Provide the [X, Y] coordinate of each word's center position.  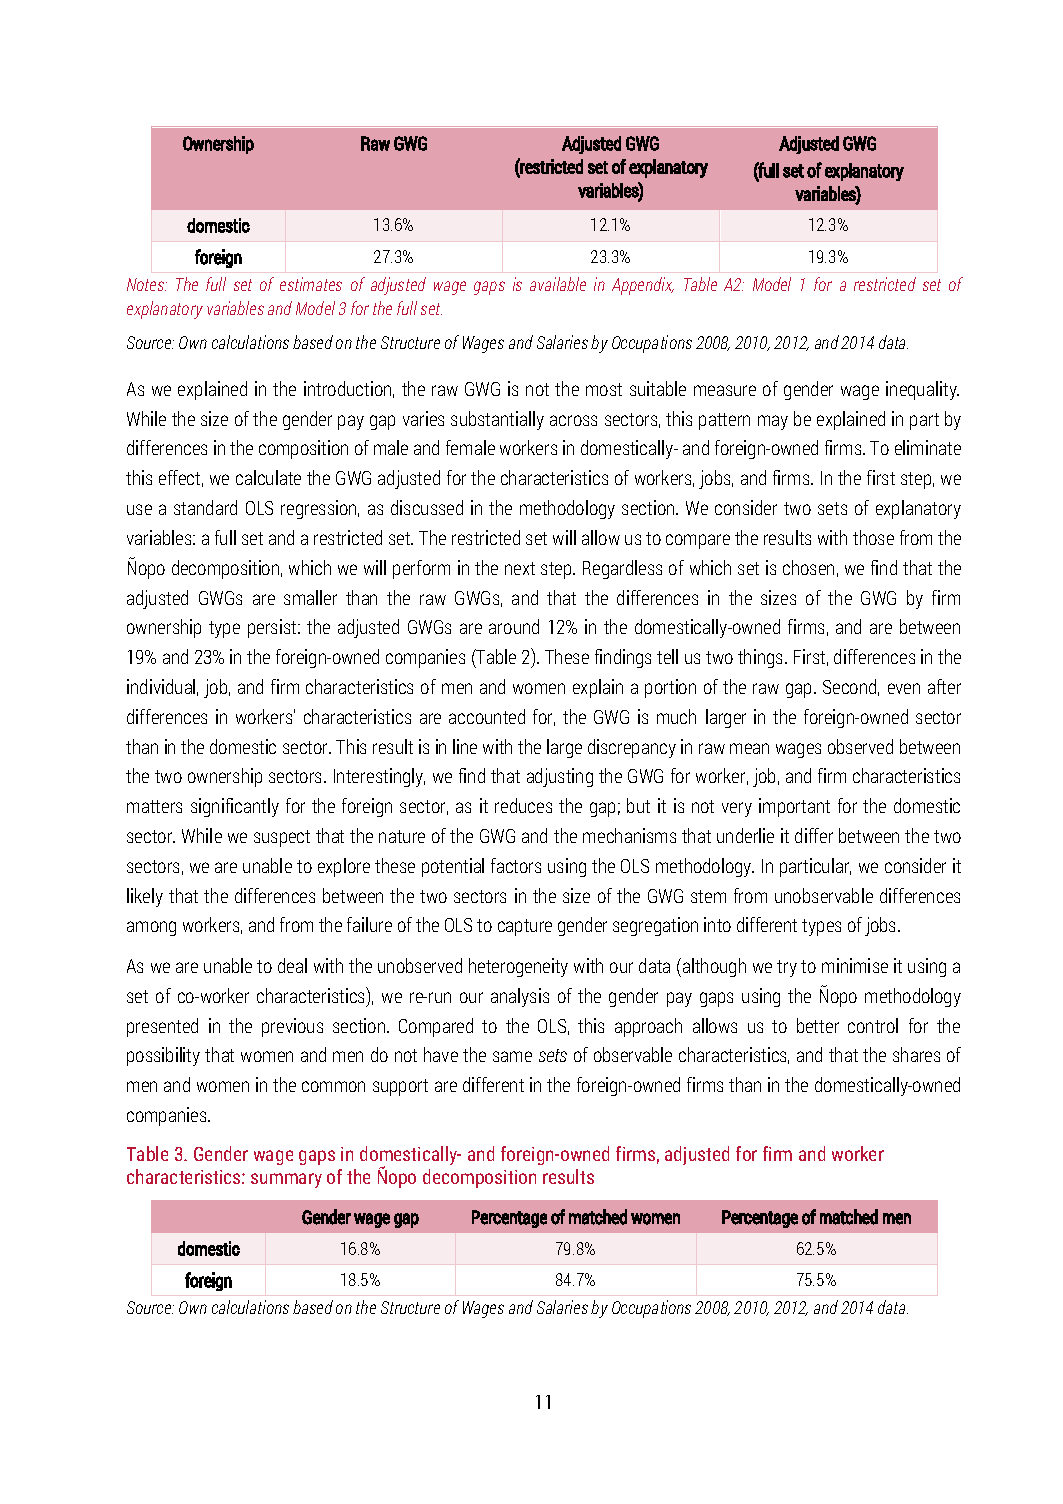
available [558, 284]
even [904, 688]
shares [916, 1054]
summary [286, 1180]
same [512, 1056]
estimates [311, 284]
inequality [922, 390]
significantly [235, 807]
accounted [487, 716]
